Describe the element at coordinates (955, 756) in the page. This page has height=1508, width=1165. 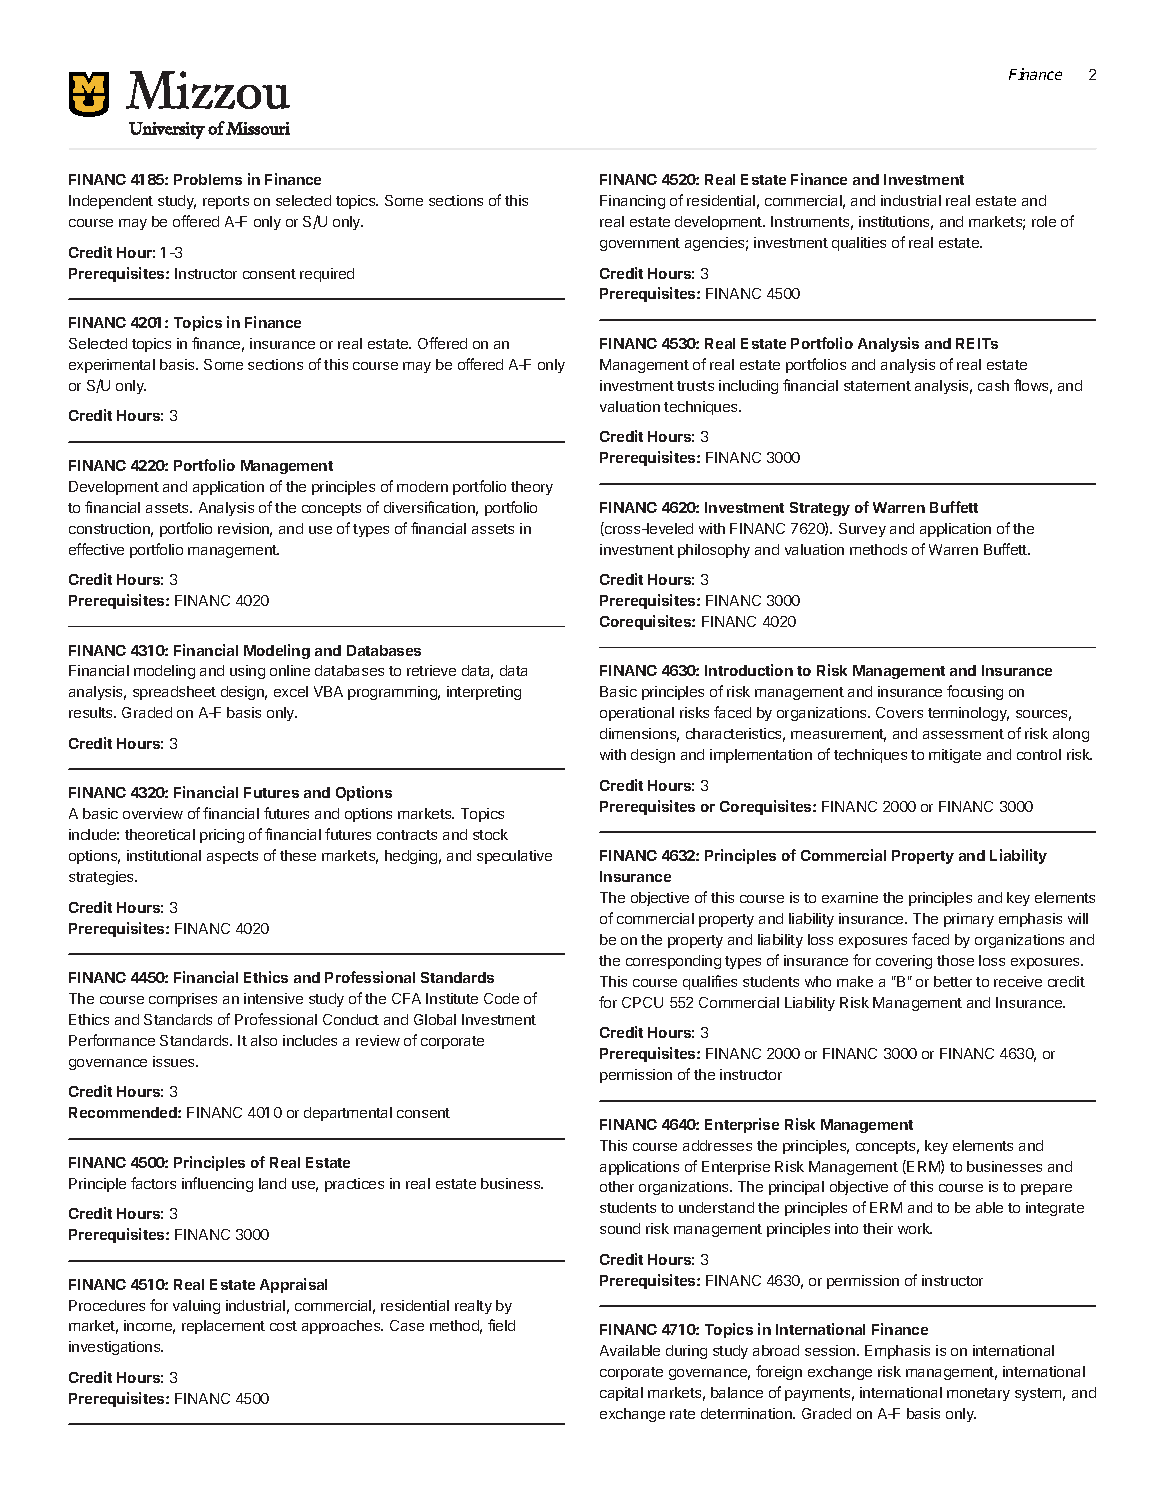
I see `mitigate` at that location.
